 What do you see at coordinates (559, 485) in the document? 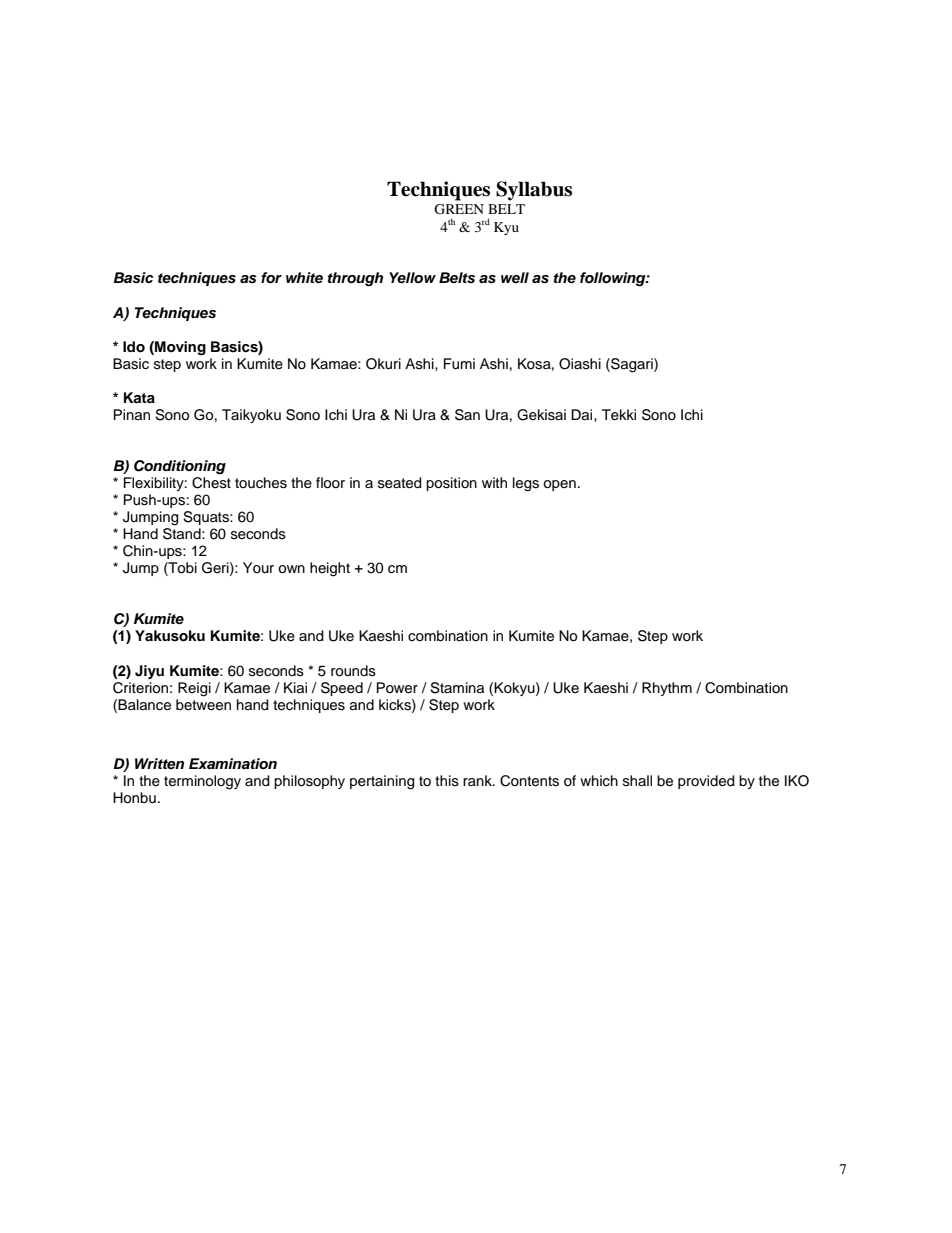
I see `open` at bounding box center [559, 485].
